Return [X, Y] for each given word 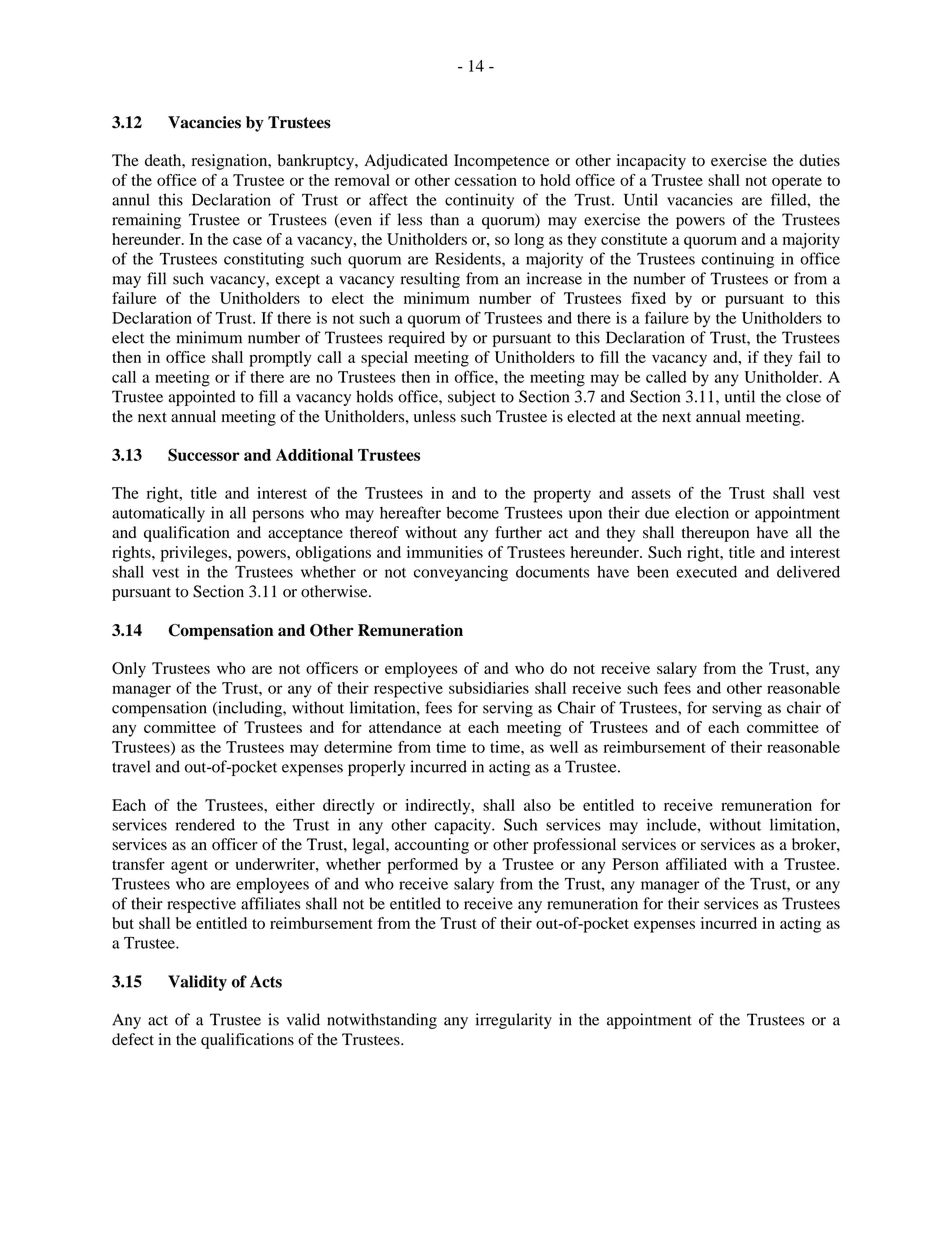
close [803, 396]
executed [706, 572]
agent [189, 867]
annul [131, 199]
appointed [202, 398]
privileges [195, 554]
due [657, 512]
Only [129, 670]
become [472, 512]
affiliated [696, 864]
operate [797, 183]
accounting [432, 846]
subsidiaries [489, 688]
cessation [486, 180]
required [417, 339]
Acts [266, 981]
